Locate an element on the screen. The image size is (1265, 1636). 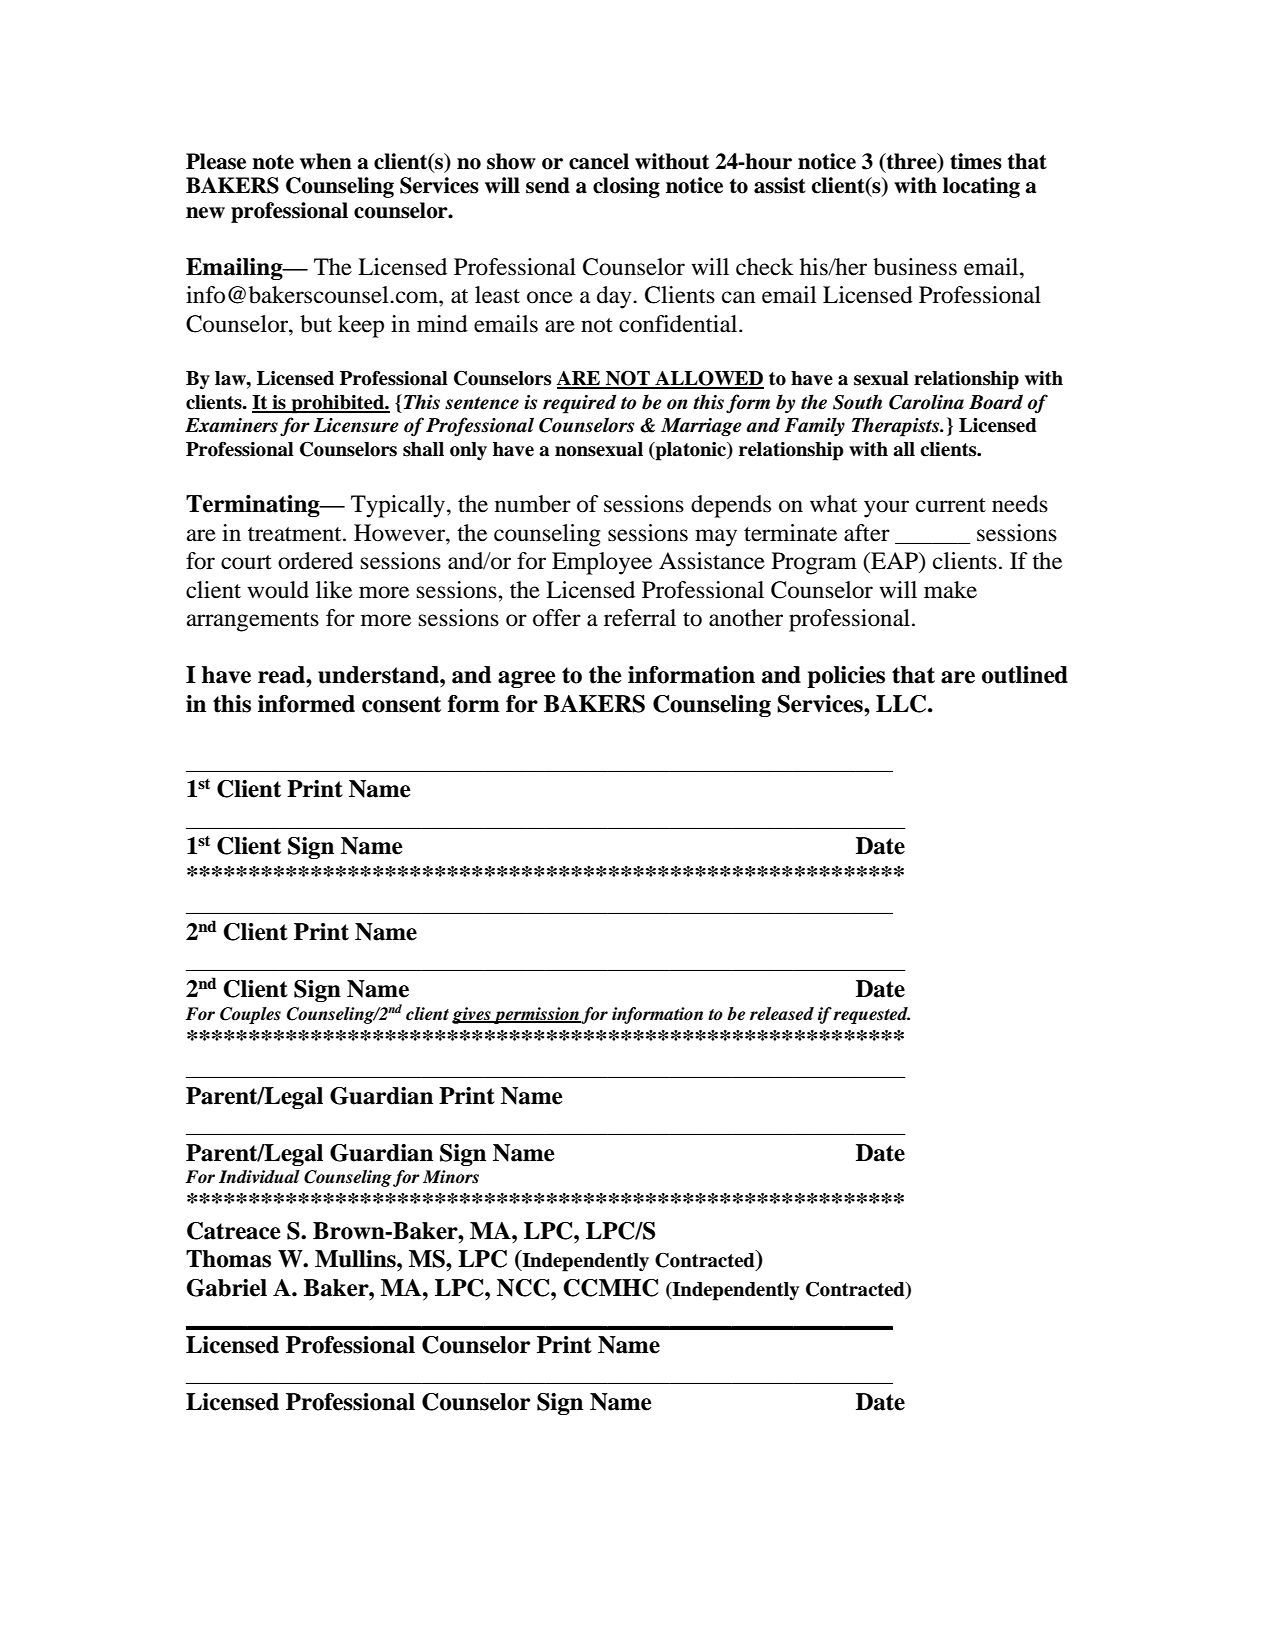
when is located at coordinates (326, 161).
